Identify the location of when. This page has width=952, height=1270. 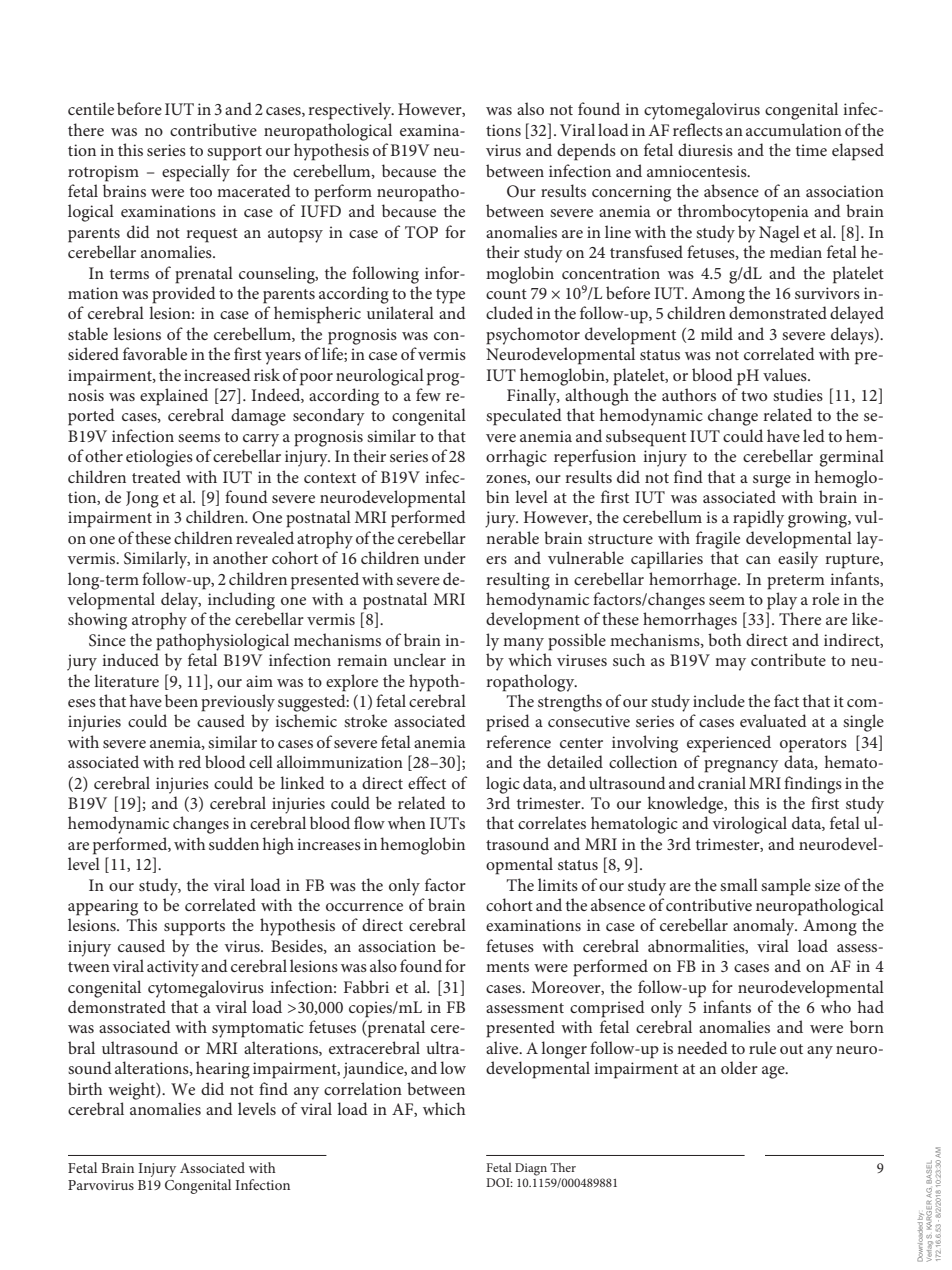
(407, 822).
